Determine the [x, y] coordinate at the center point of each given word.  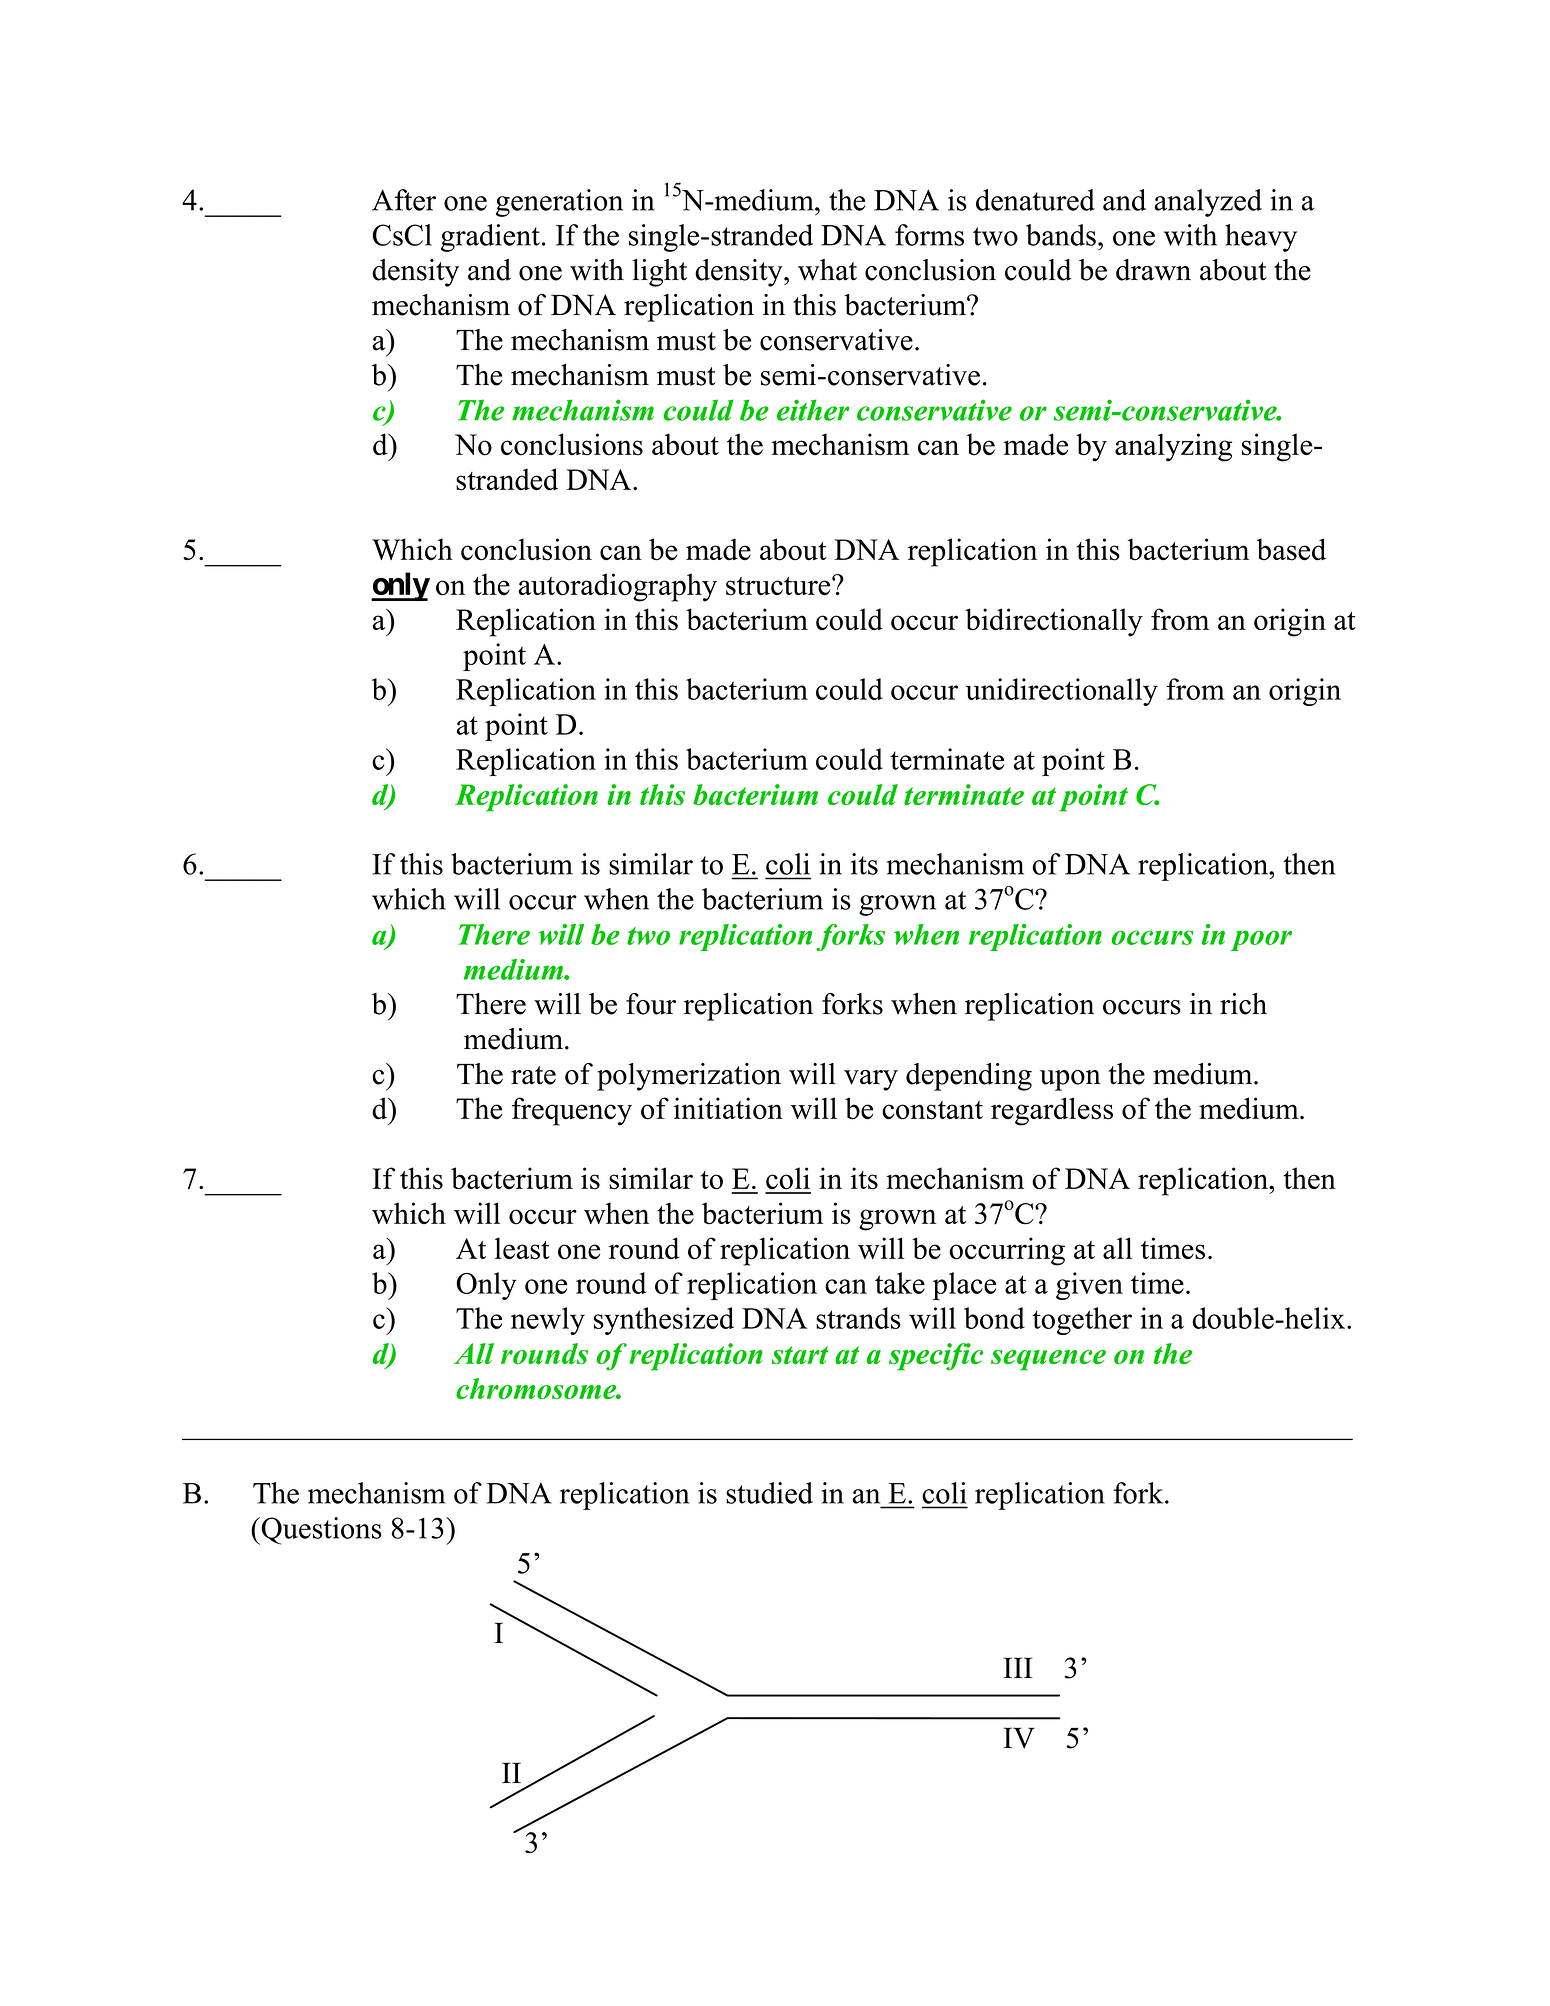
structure [779, 586]
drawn [1153, 270]
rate [533, 1075]
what [827, 270]
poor [1261, 940]
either [813, 410]
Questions [320, 1531]
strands [858, 1318]
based [1291, 549]
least [522, 1248]
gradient [490, 238]
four [651, 1004]
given [1089, 1286]
